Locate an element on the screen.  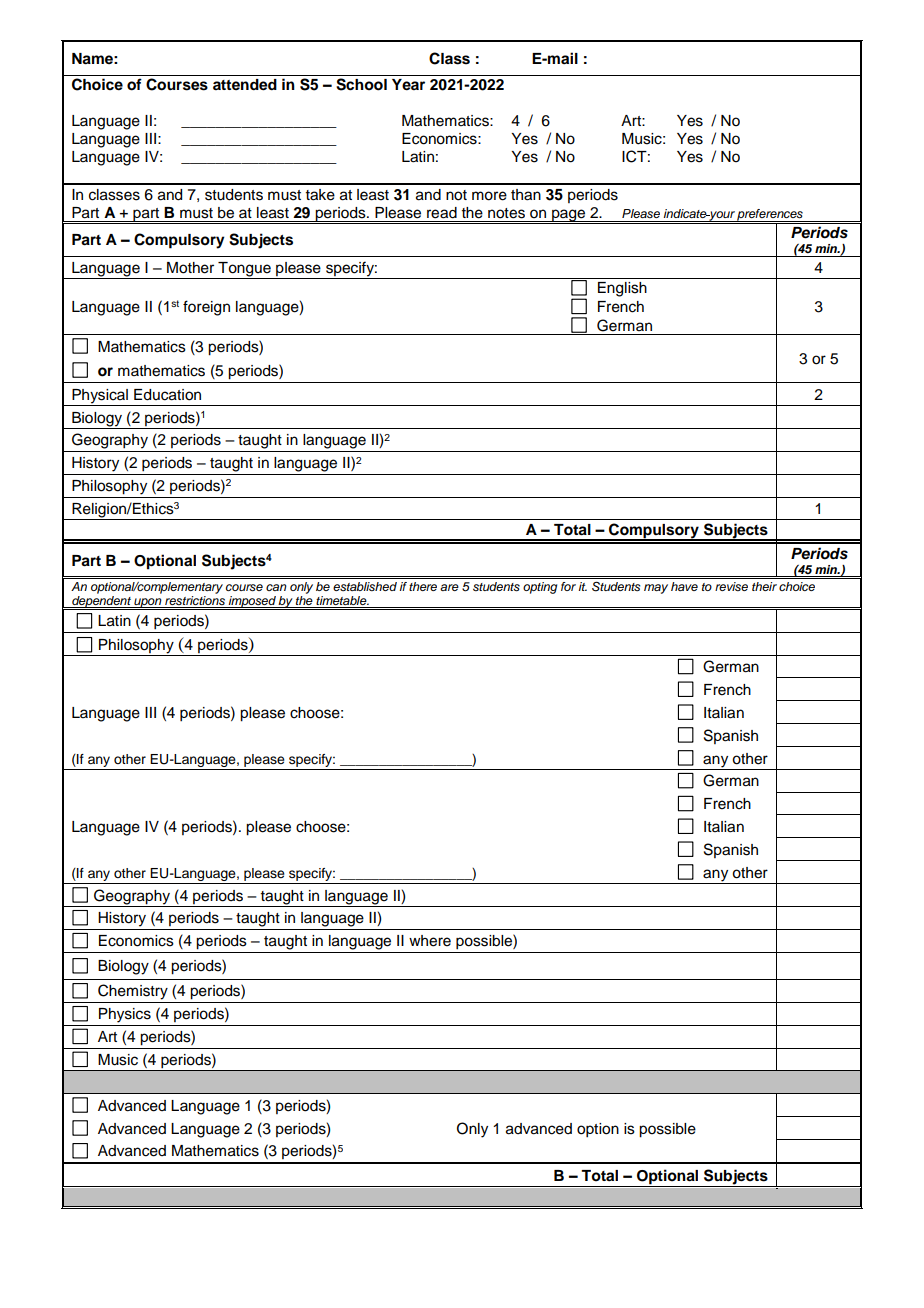
attended is located at coordinates (245, 85).
